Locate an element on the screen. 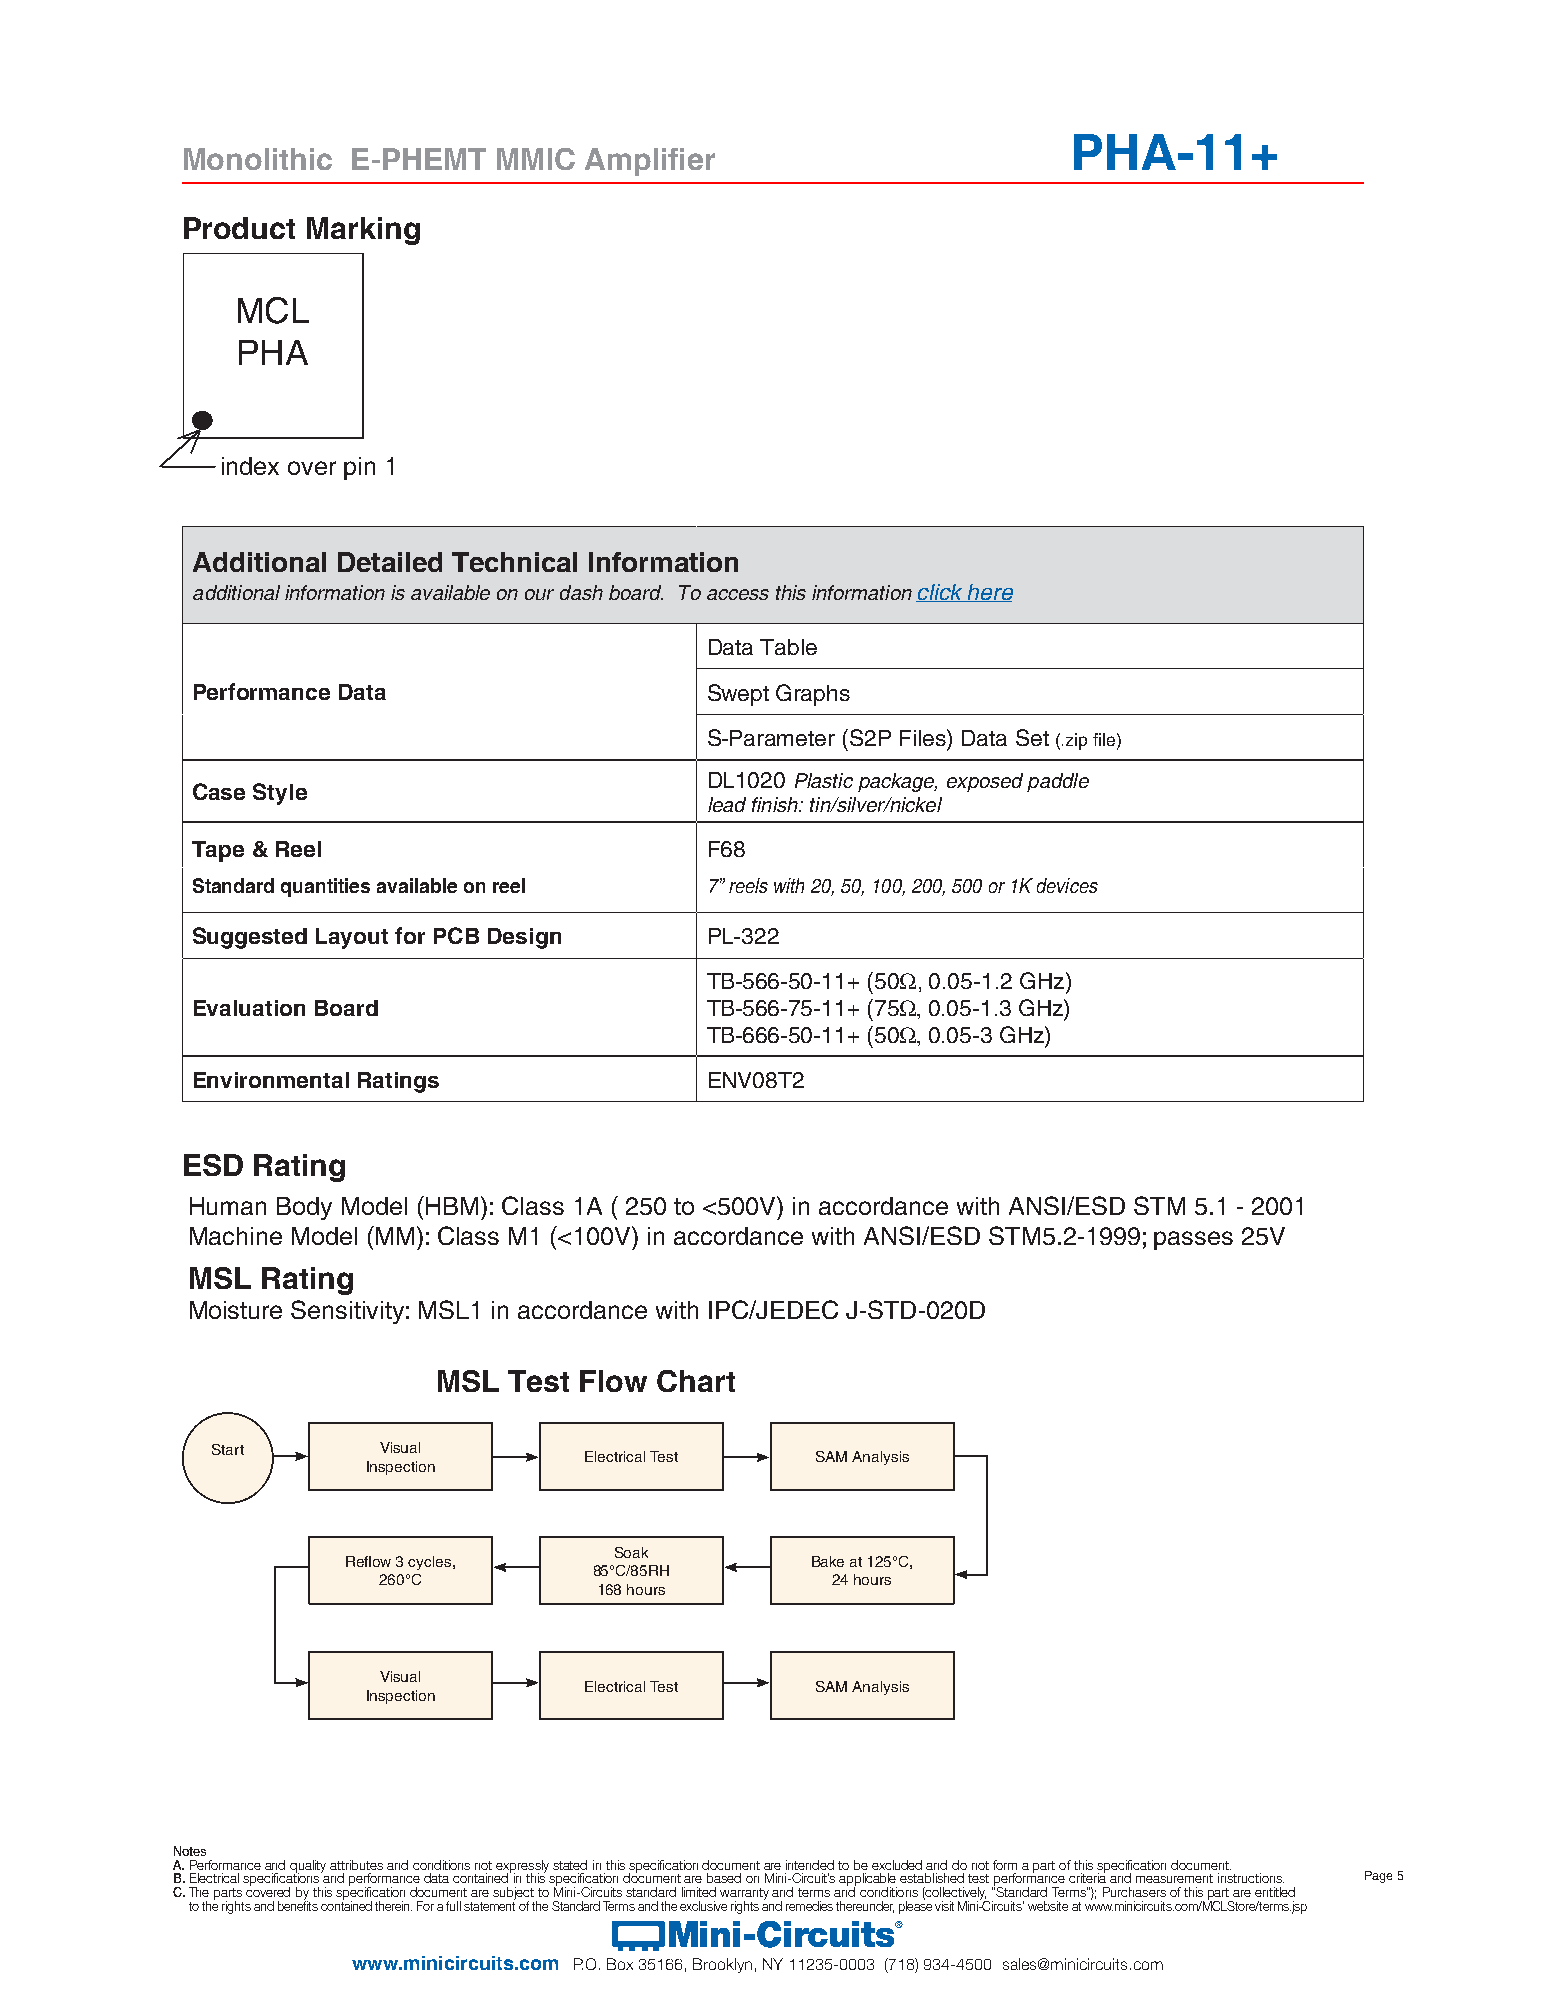  zip is located at coordinates (1076, 741).
